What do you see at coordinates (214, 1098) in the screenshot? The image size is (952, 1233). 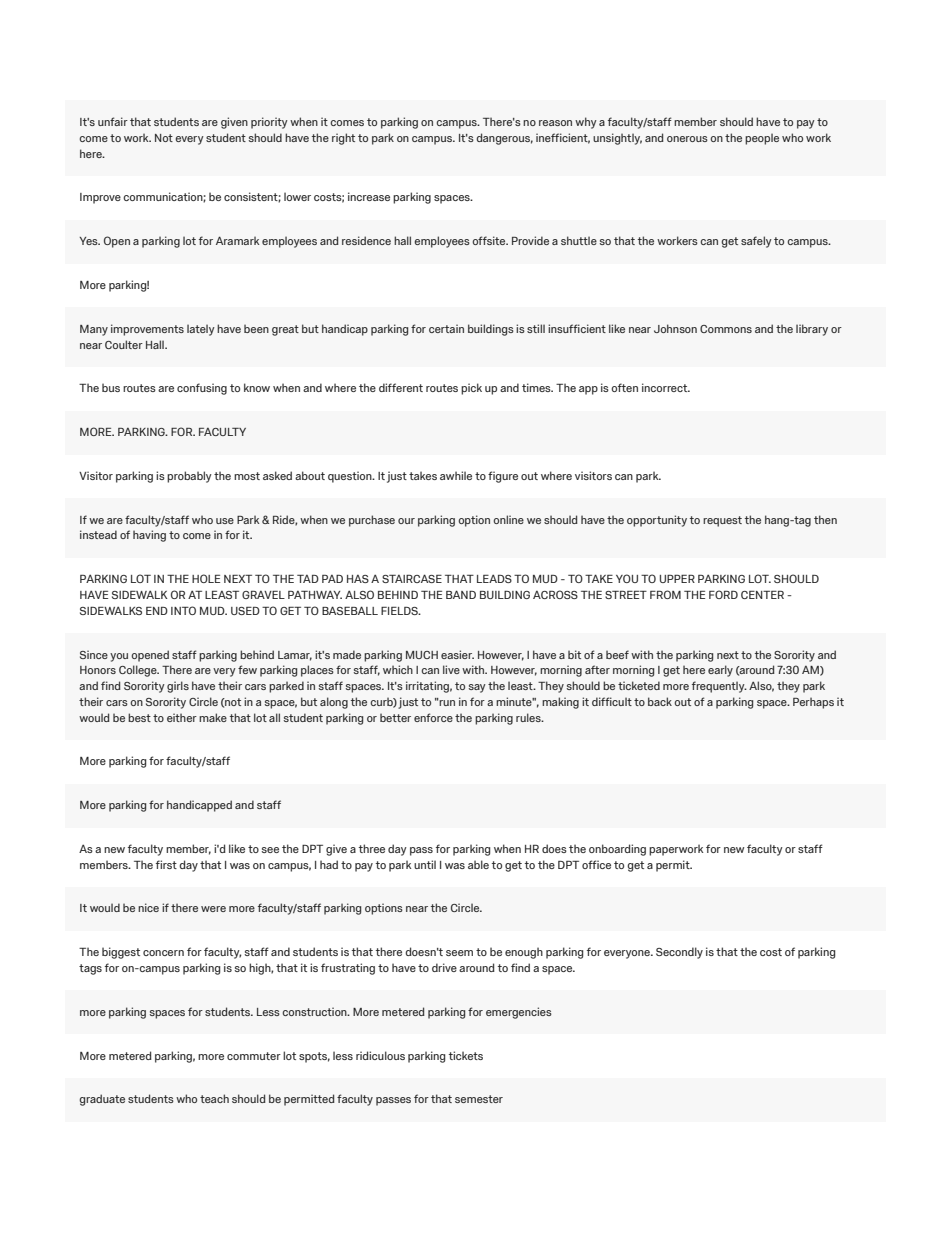 I see `teach` at bounding box center [214, 1098].
